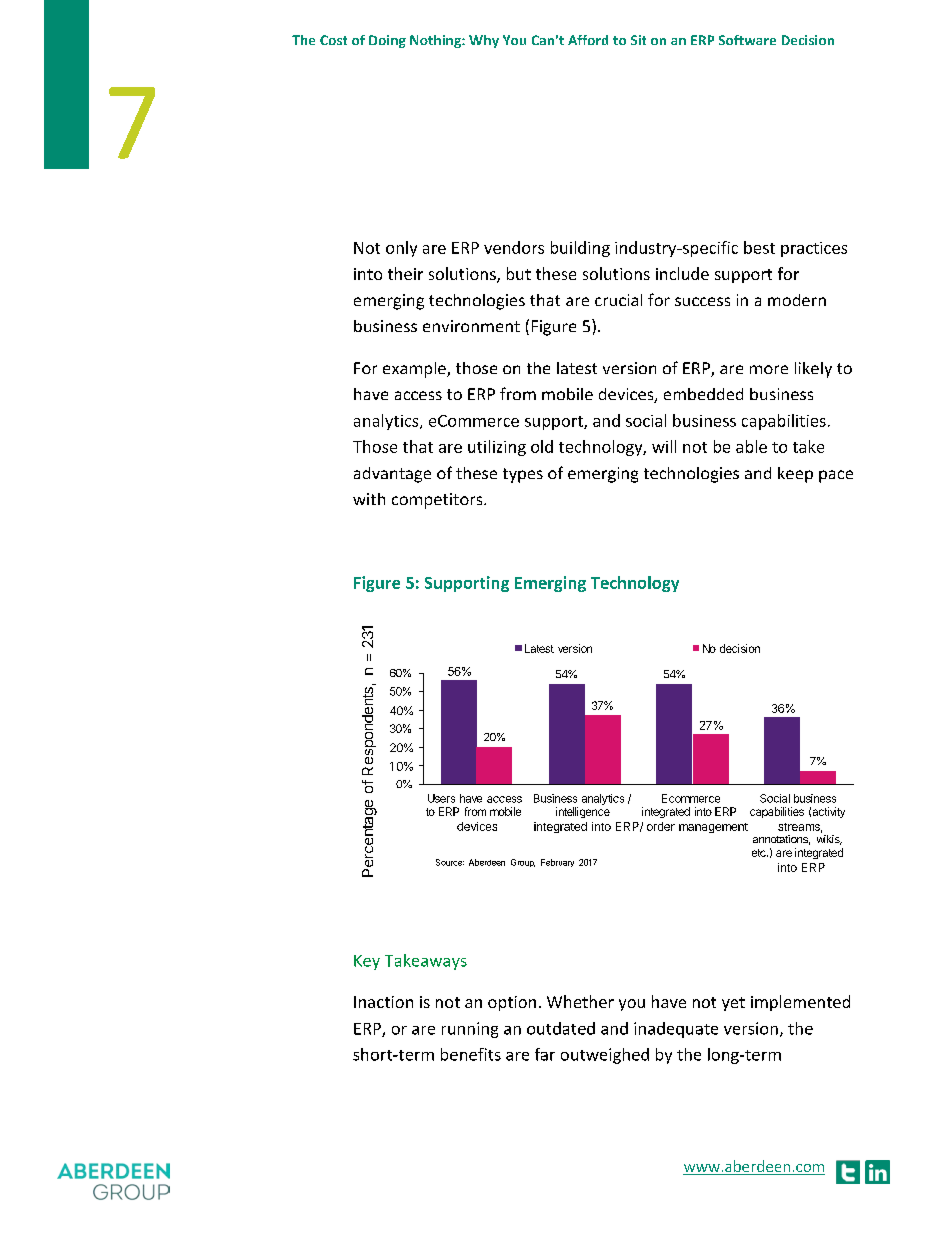 The width and height of the image is (952, 1233). What do you see at coordinates (747, 40) in the image?
I see `Software` at bounding box center [747, 40].
